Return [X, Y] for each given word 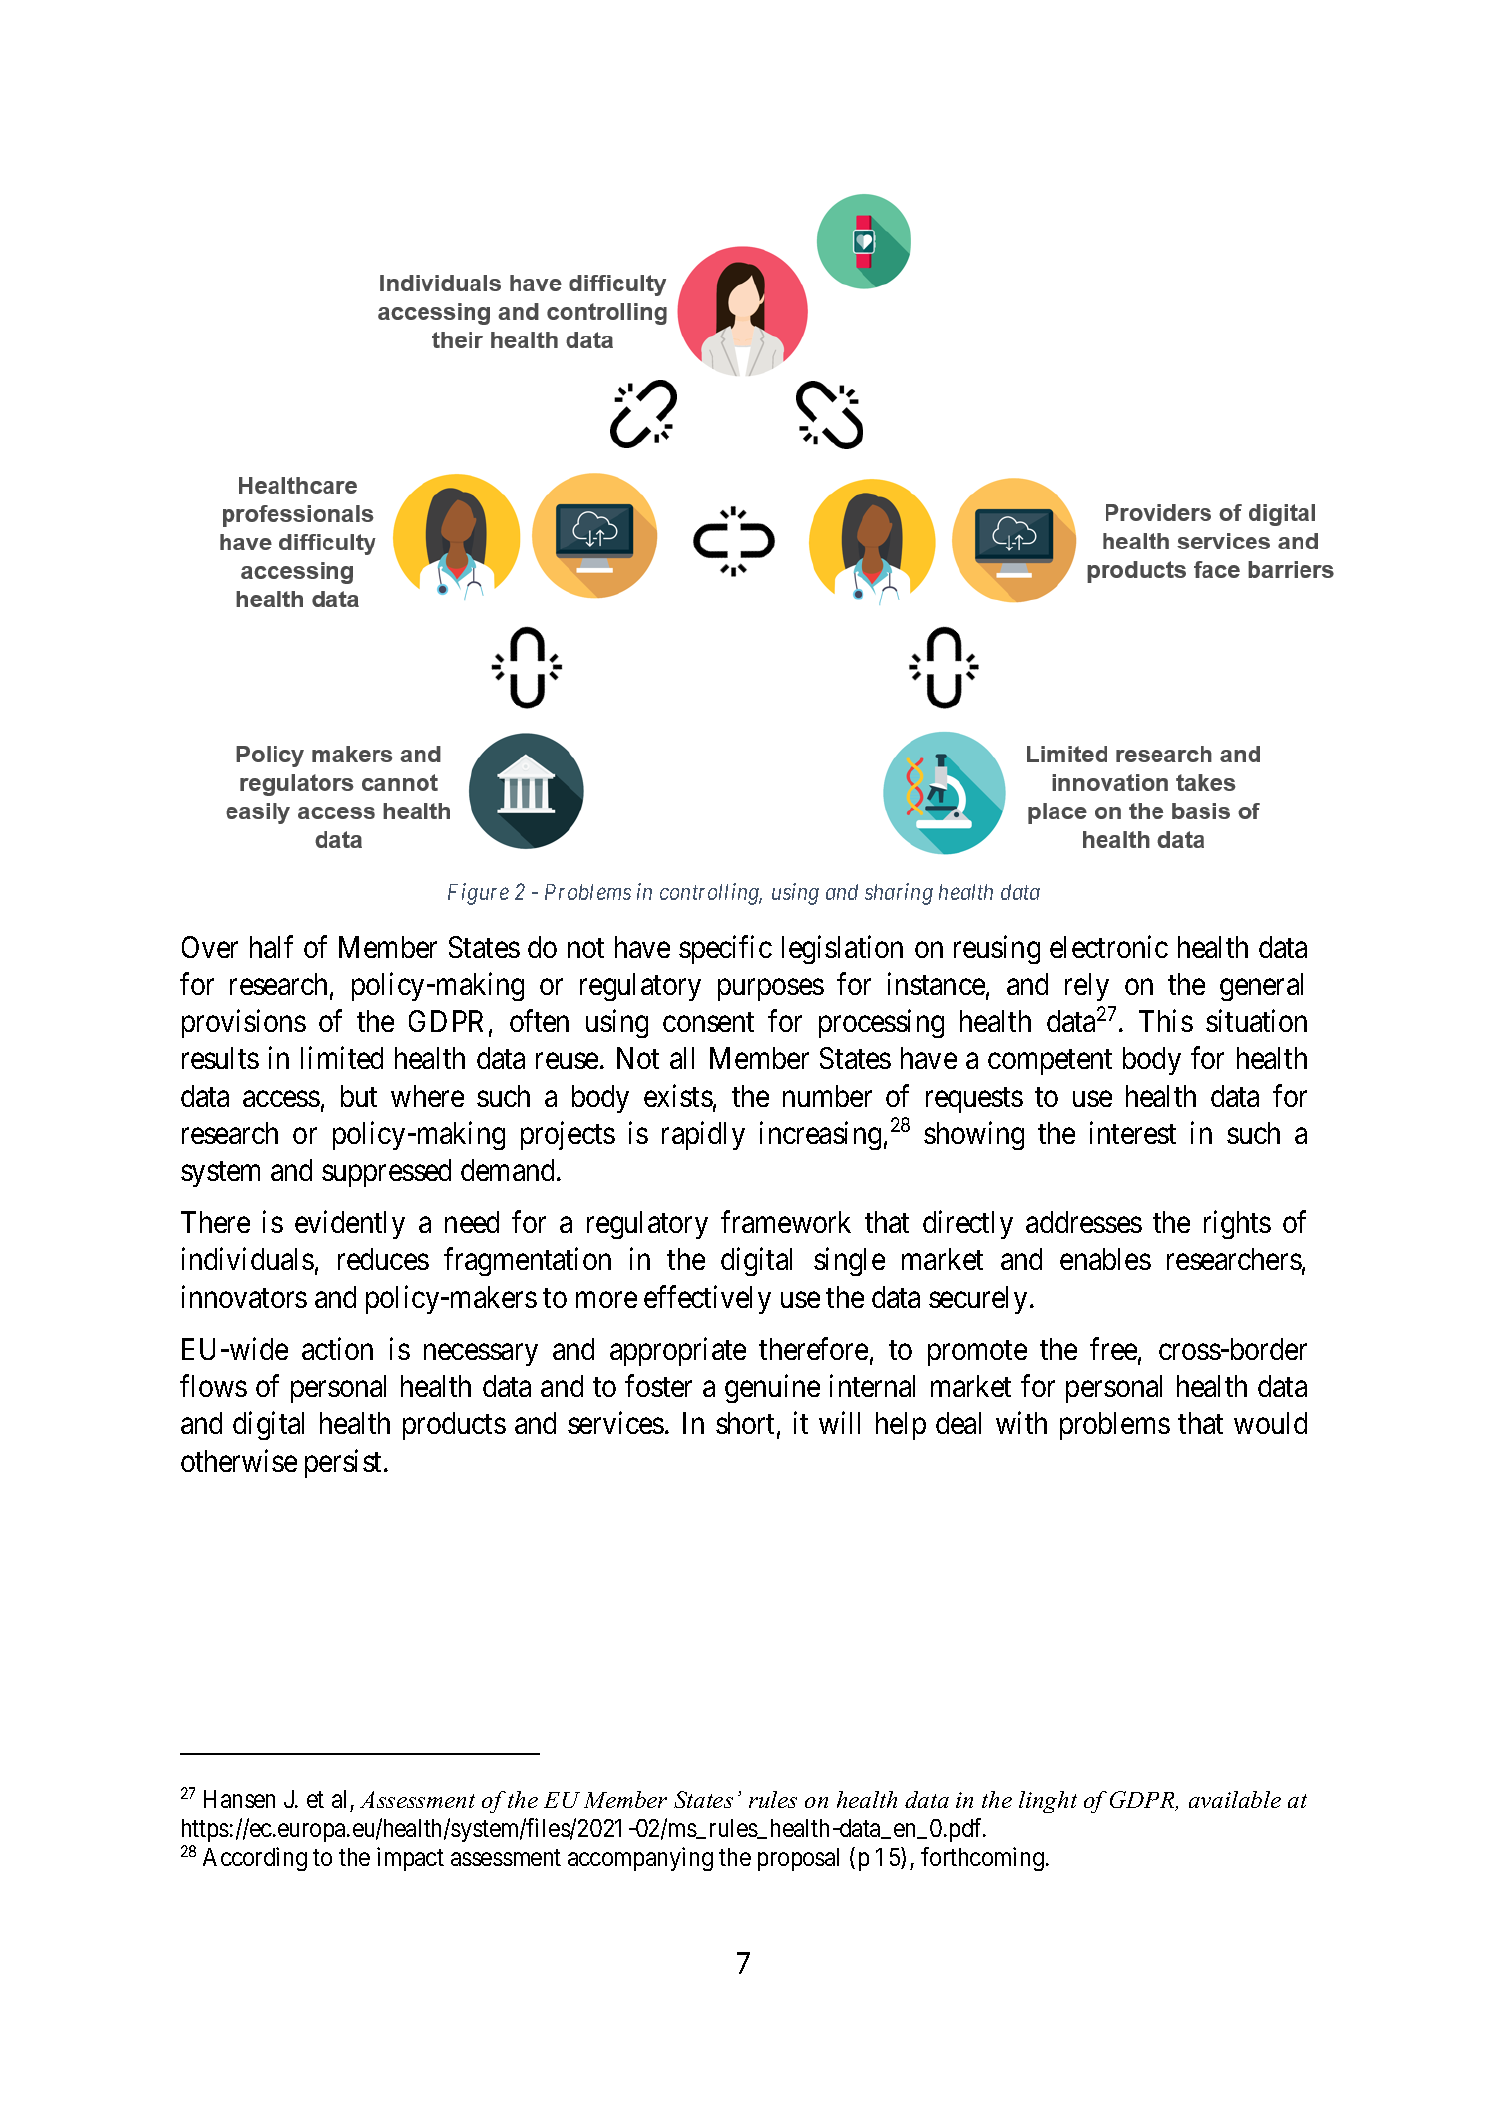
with [1021, 1423]
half [271, 946]
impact [410, 1859]
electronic [1109, 946]
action [337, 1349]
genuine [772, 1389]
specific [725, 949]
